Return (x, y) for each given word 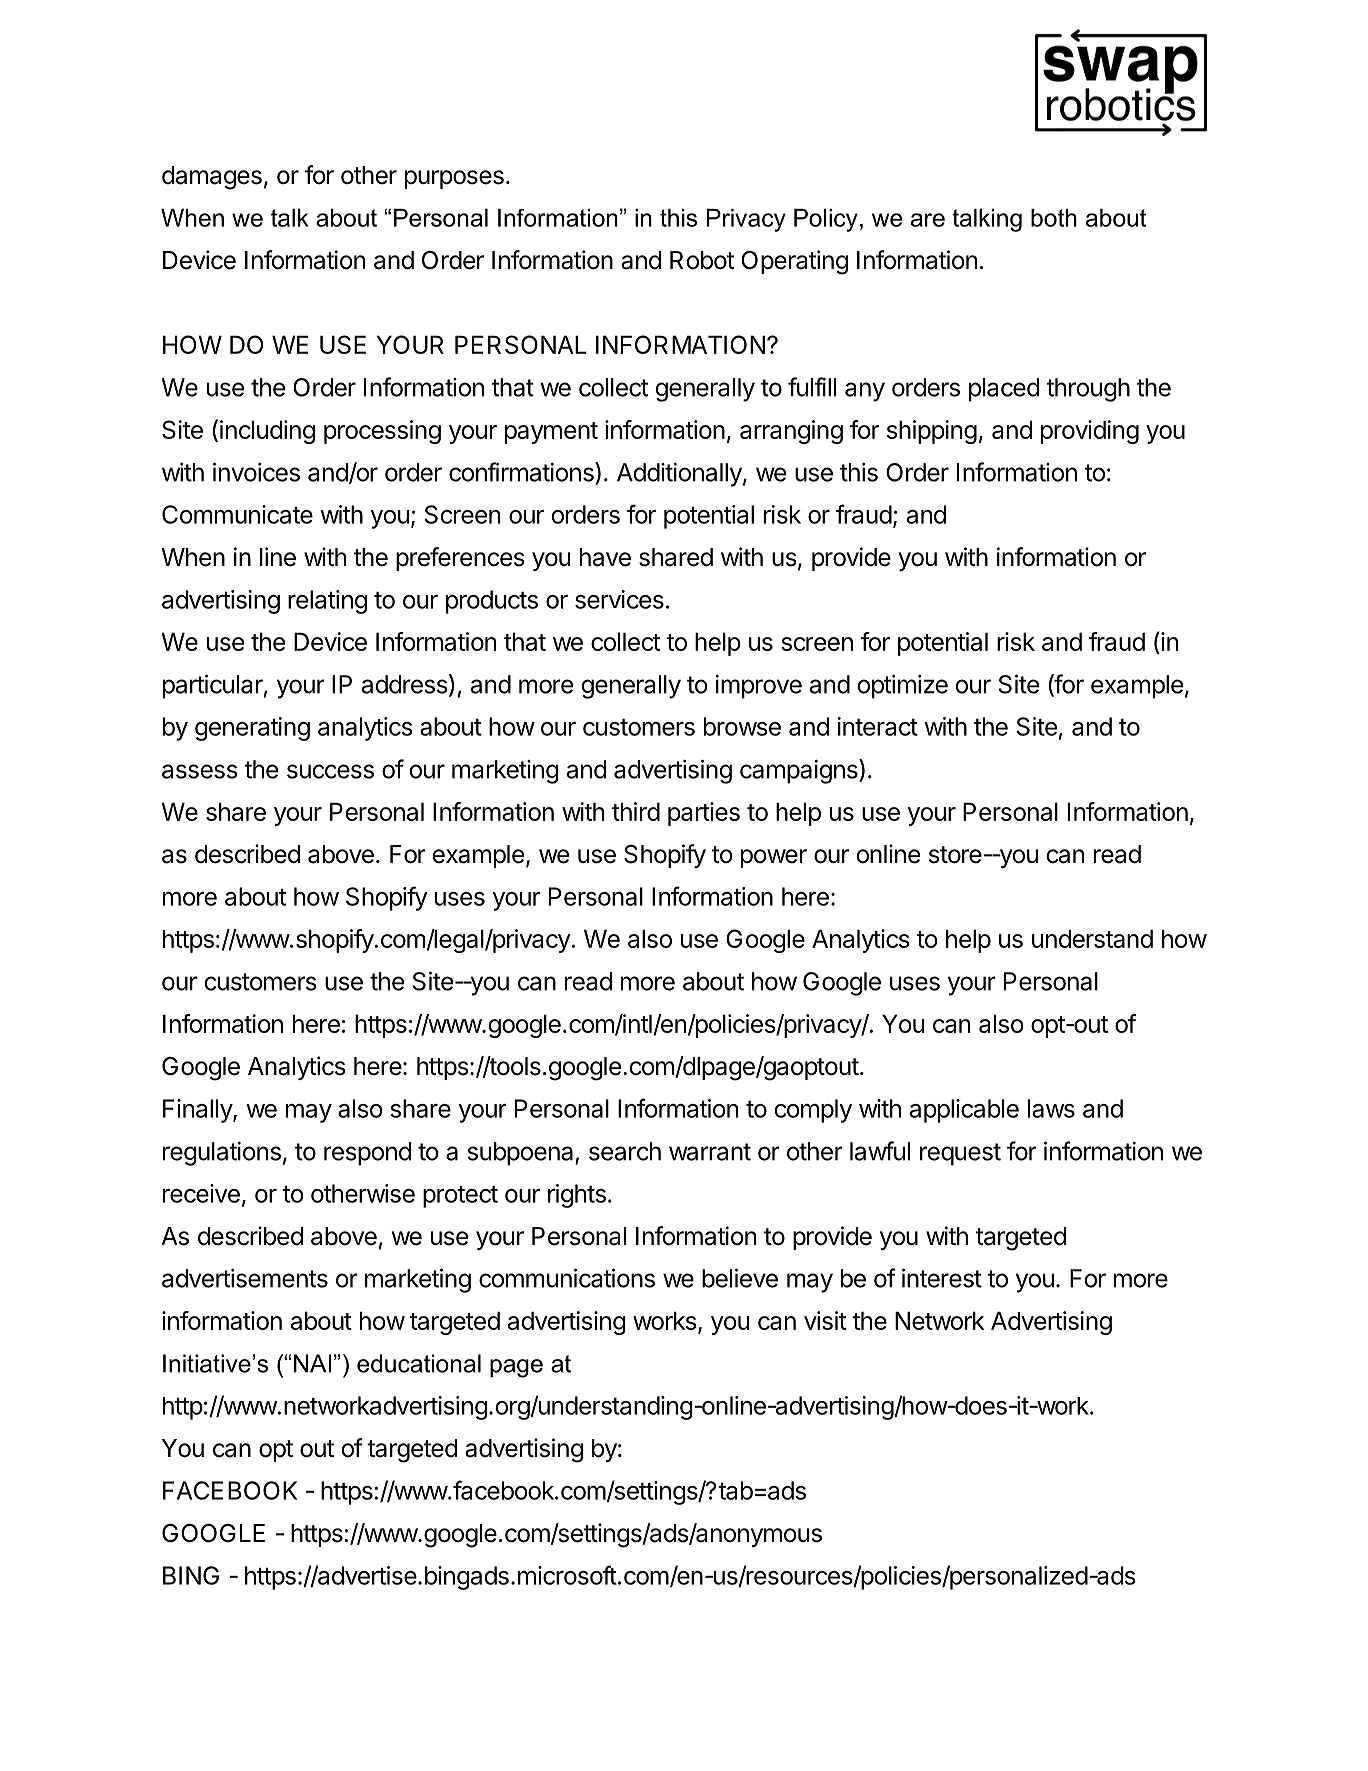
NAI (312, 1363)
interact (878, 726)
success (330, 771)
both (1054, 218)
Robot (702, 260)
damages (212, 178)
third (636, 811)
